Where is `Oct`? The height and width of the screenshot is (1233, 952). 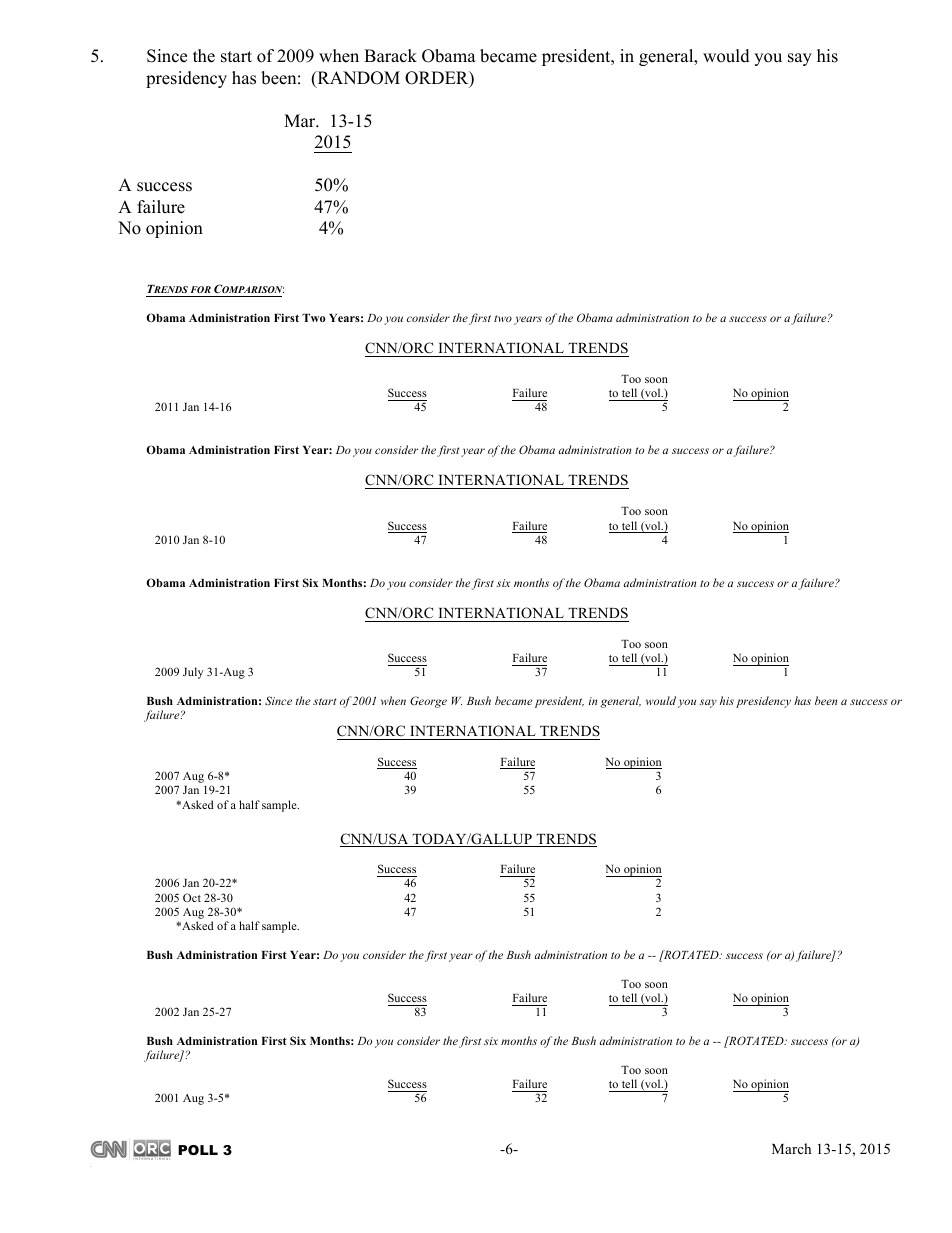 Oct is located at coordinates (192, 897).
